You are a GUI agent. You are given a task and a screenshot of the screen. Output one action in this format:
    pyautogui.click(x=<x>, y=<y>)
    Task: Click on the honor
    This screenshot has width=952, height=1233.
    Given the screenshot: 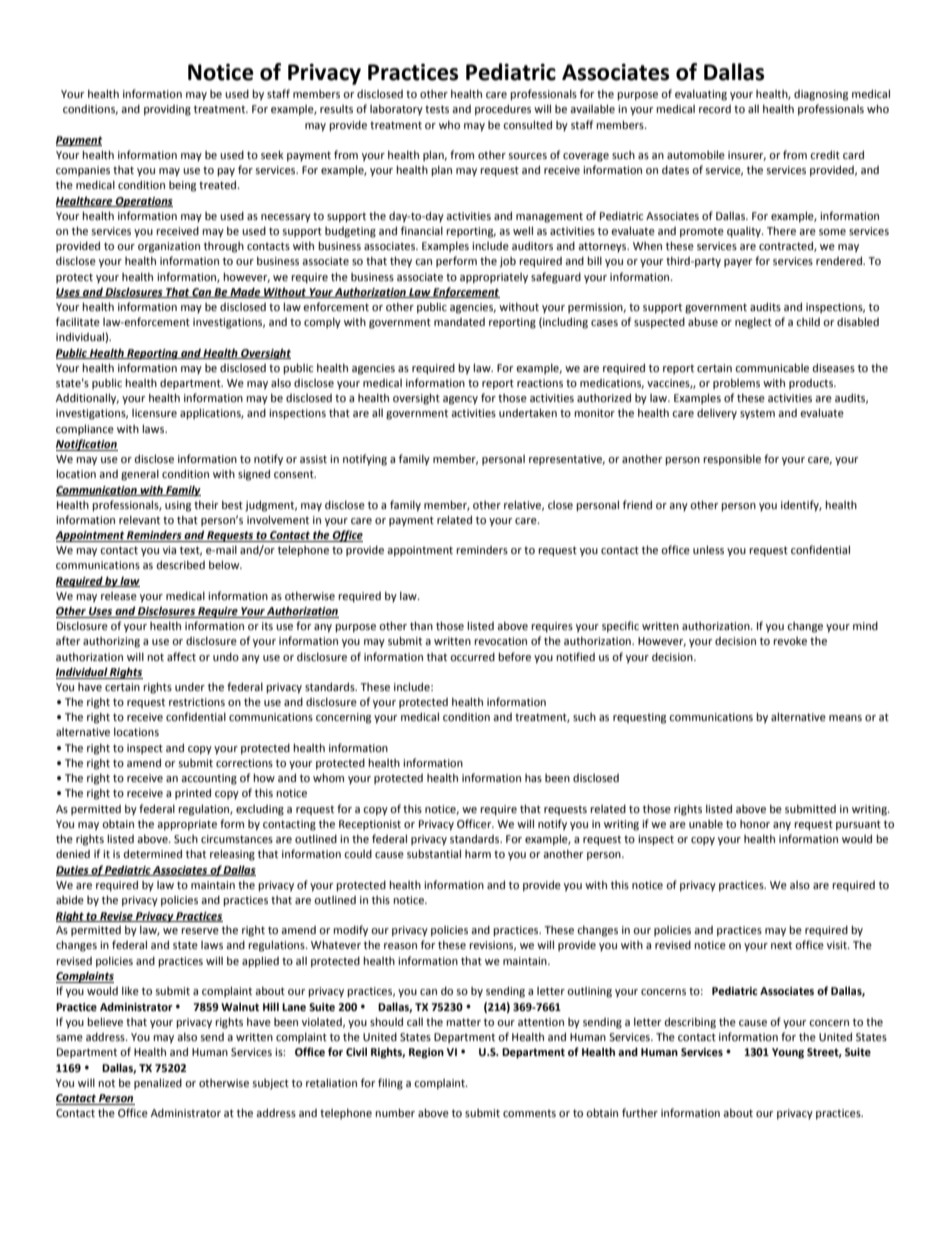 What is the action you would take?
    pyautogui.click(x=755, y=824)
